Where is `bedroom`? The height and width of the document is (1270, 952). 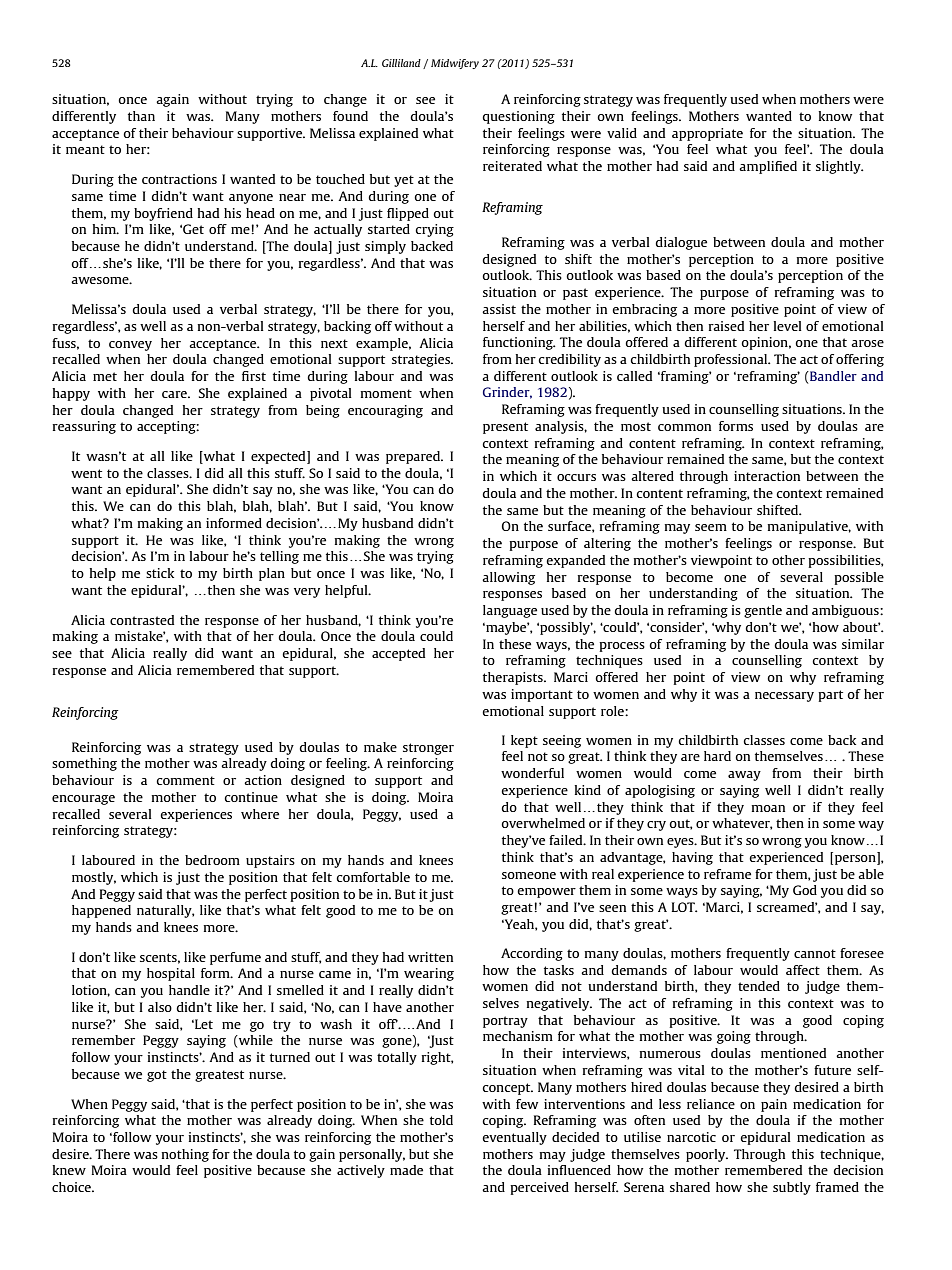 bedroom is located at coordinates (212, 860).
